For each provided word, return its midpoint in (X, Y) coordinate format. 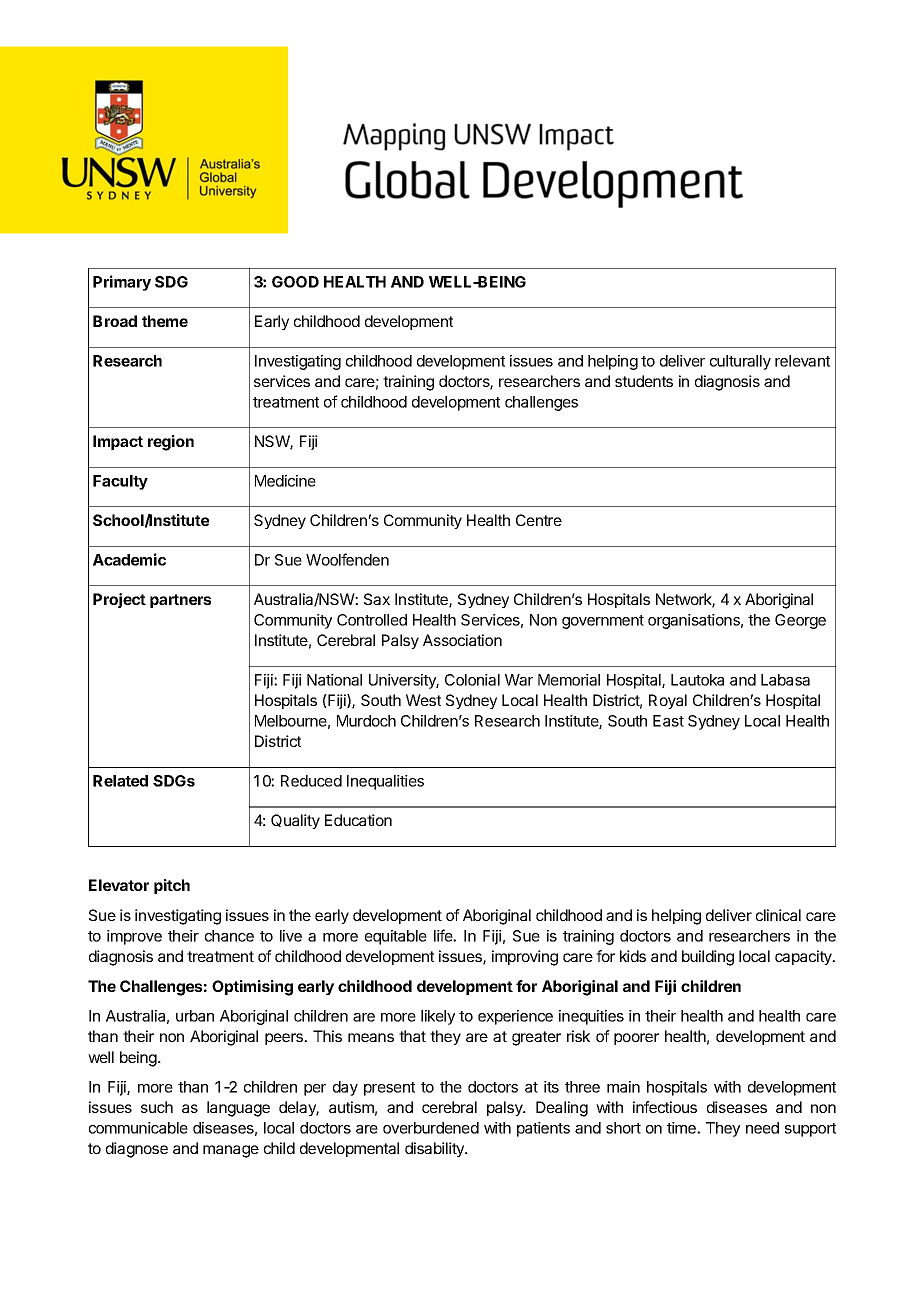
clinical (778, 915)
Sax (377, 599)
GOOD (295, 282)
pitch (172, 886)
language (238, 1109)
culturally (740, 362)
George (800, 621)
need (762, 1128)
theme (165, 321)
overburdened (431, 1128)
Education (358, 820)
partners (180, 601)
